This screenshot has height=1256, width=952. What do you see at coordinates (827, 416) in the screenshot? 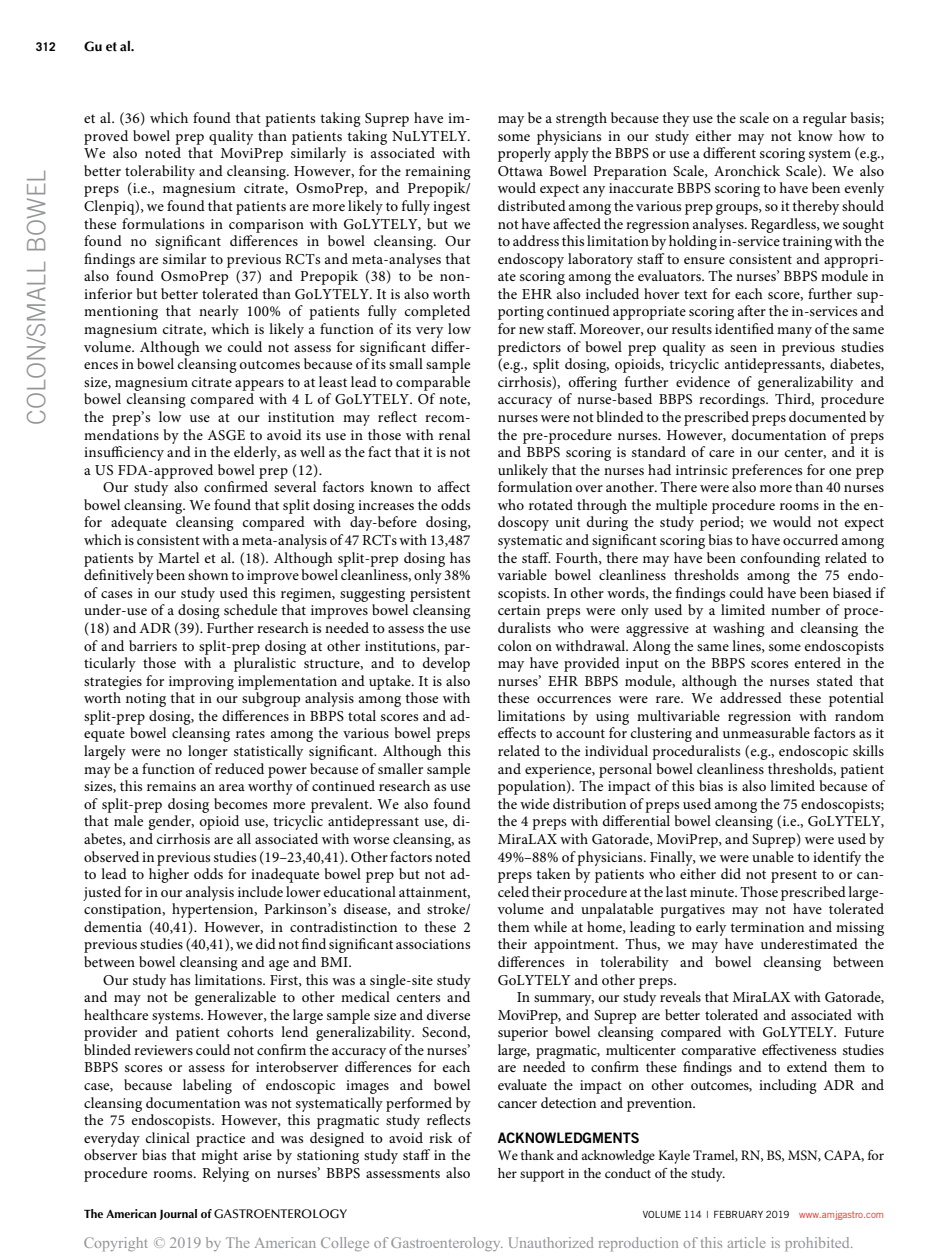
I see `documented` at bounding box center [827, 416].
